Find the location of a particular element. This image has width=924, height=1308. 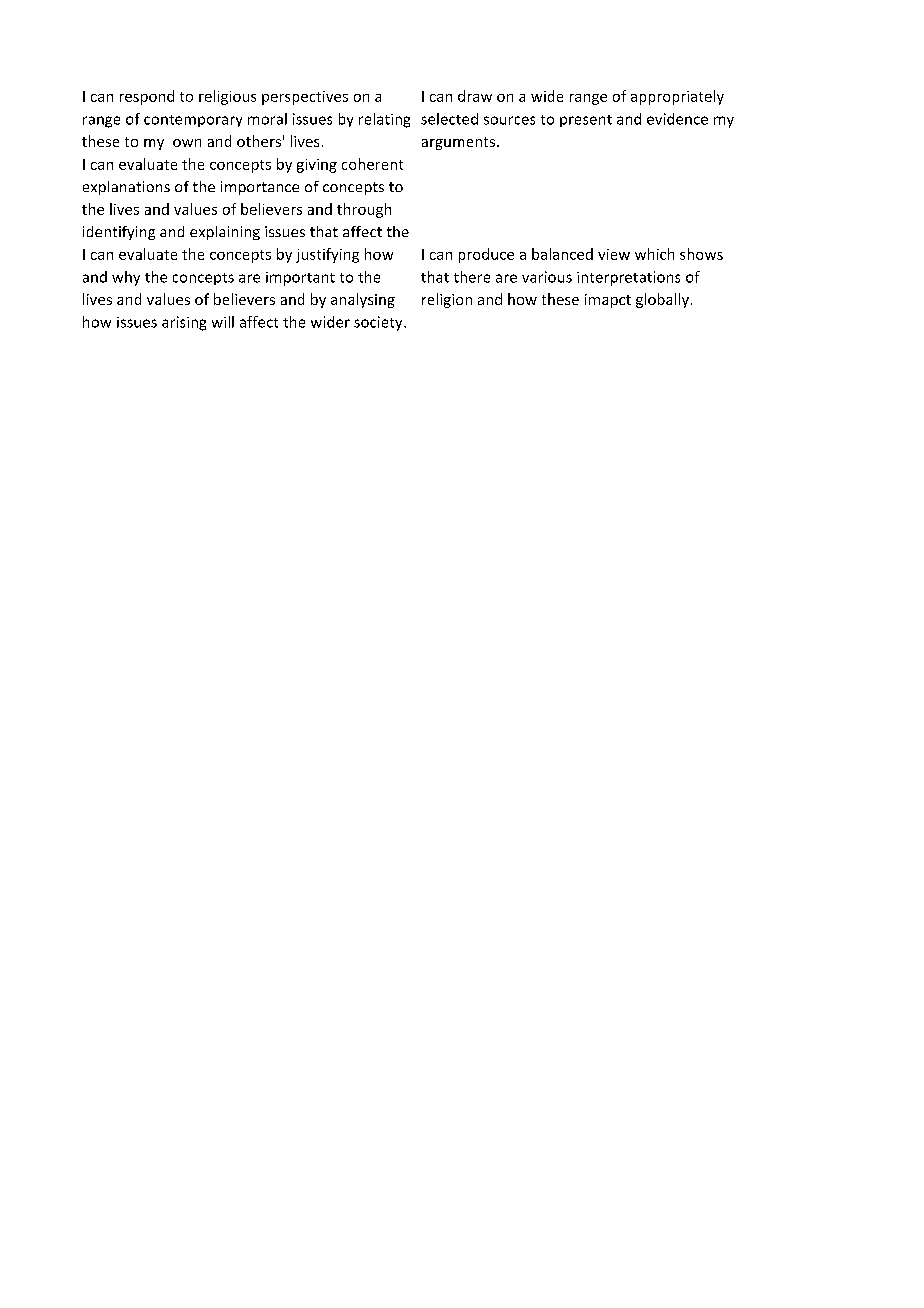

religious is located at coordinates (227, 97).
